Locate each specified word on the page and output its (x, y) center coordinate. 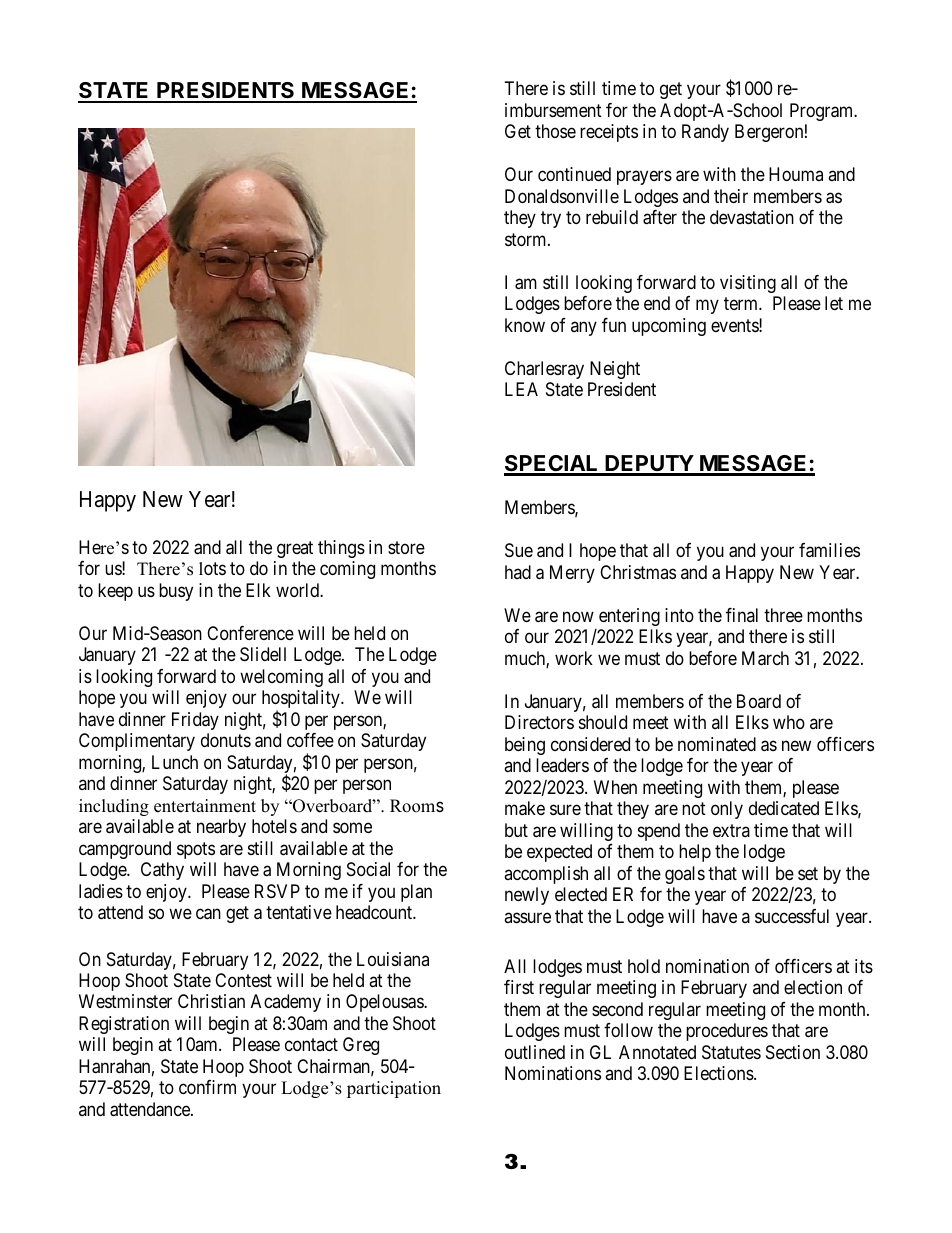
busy (176, 592)
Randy (705, 133)
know (525, 325)
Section (793, 1052)
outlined (535, 1052)
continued (574, 174)
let (834, 303)
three (783, 615)
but (516, 830)
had (518, 572)
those (555, 131)
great (295, 549)
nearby (221, 828)
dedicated (784, 808)
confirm (207, 1087)
